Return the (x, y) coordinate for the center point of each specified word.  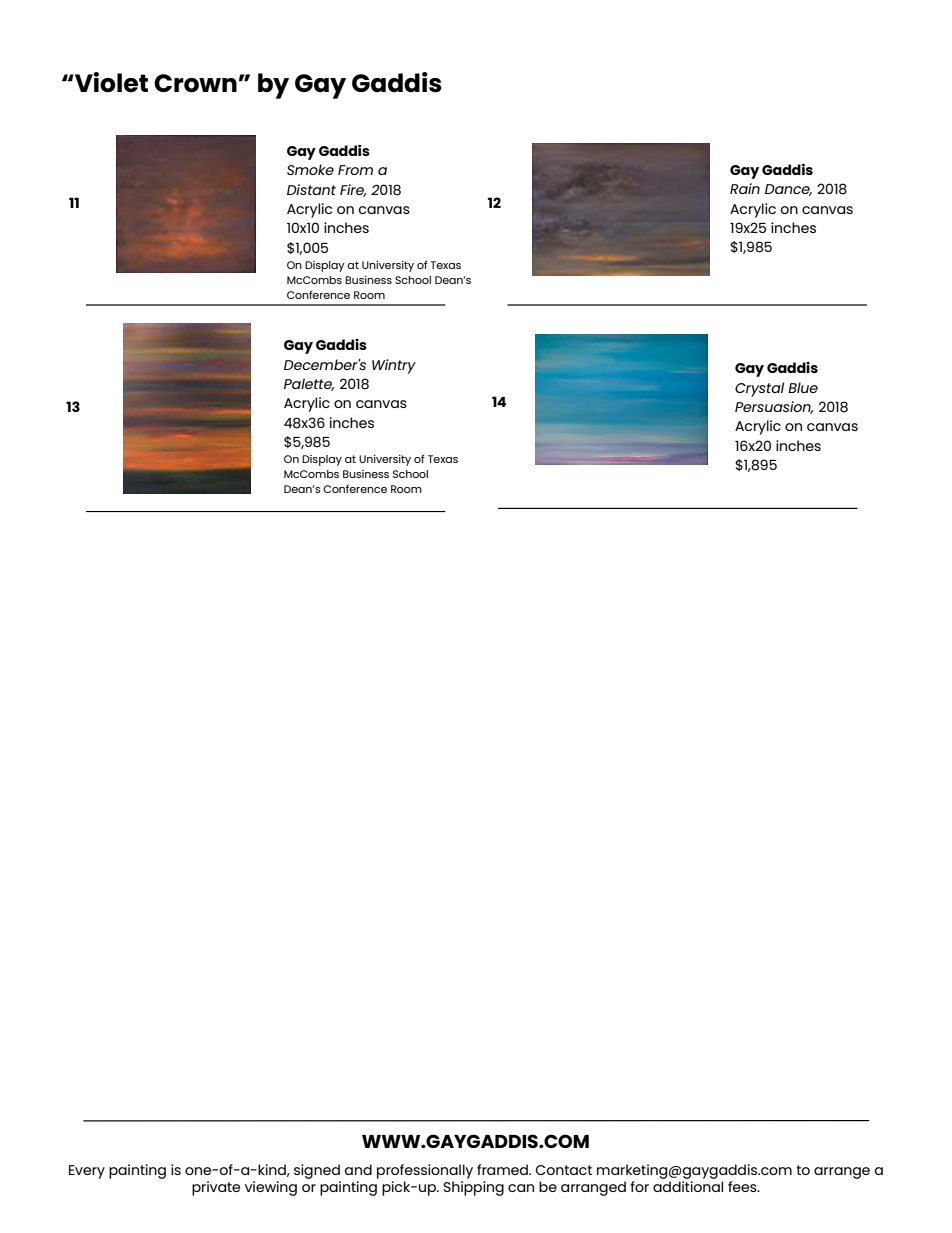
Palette (309, 384)
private (216, 1188)
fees (743, 1186)
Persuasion (774, 407)
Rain (745, 188)
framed (503, 1169)
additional (688, 1186)
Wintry (394, 366)
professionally (425, 1173)
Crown (195, 83)
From (355, 170)
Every (87, 1172)
